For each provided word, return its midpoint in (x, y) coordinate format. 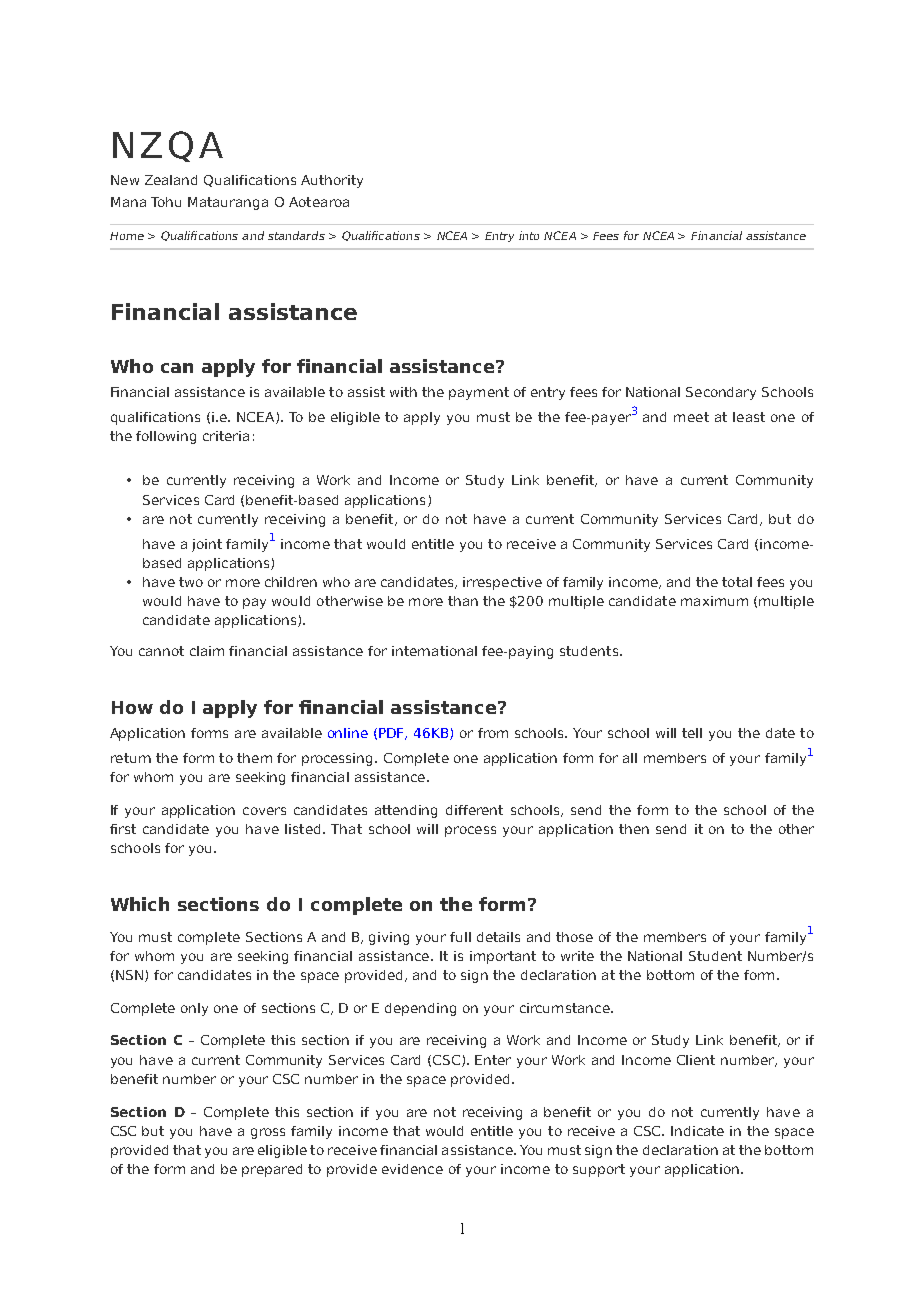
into (529, 235)
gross (268, 1133)
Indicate (697, 1131)
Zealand (171, 180)
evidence (412, 1169)
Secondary (721, 393)
